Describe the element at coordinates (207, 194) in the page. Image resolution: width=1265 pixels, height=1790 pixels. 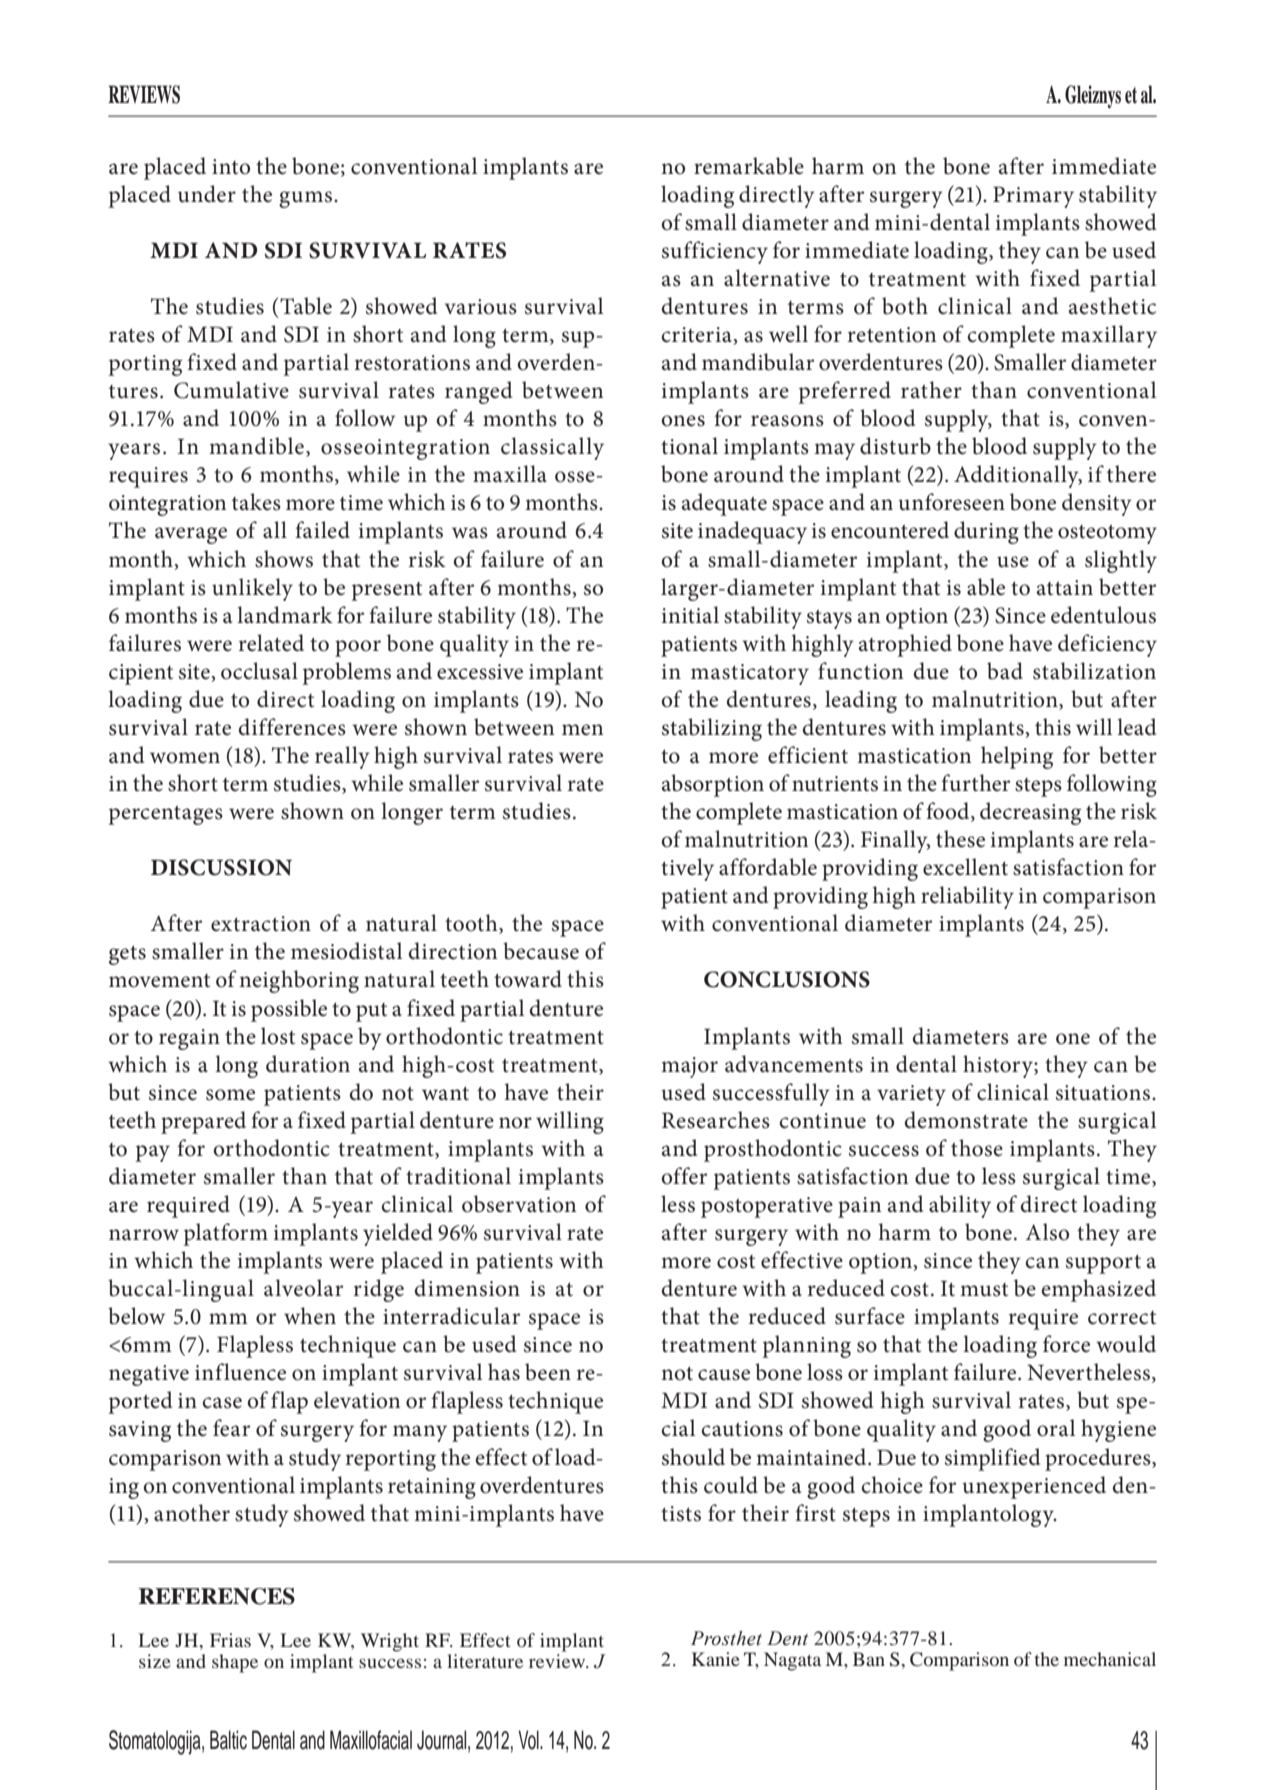
I see `under` at that location.
